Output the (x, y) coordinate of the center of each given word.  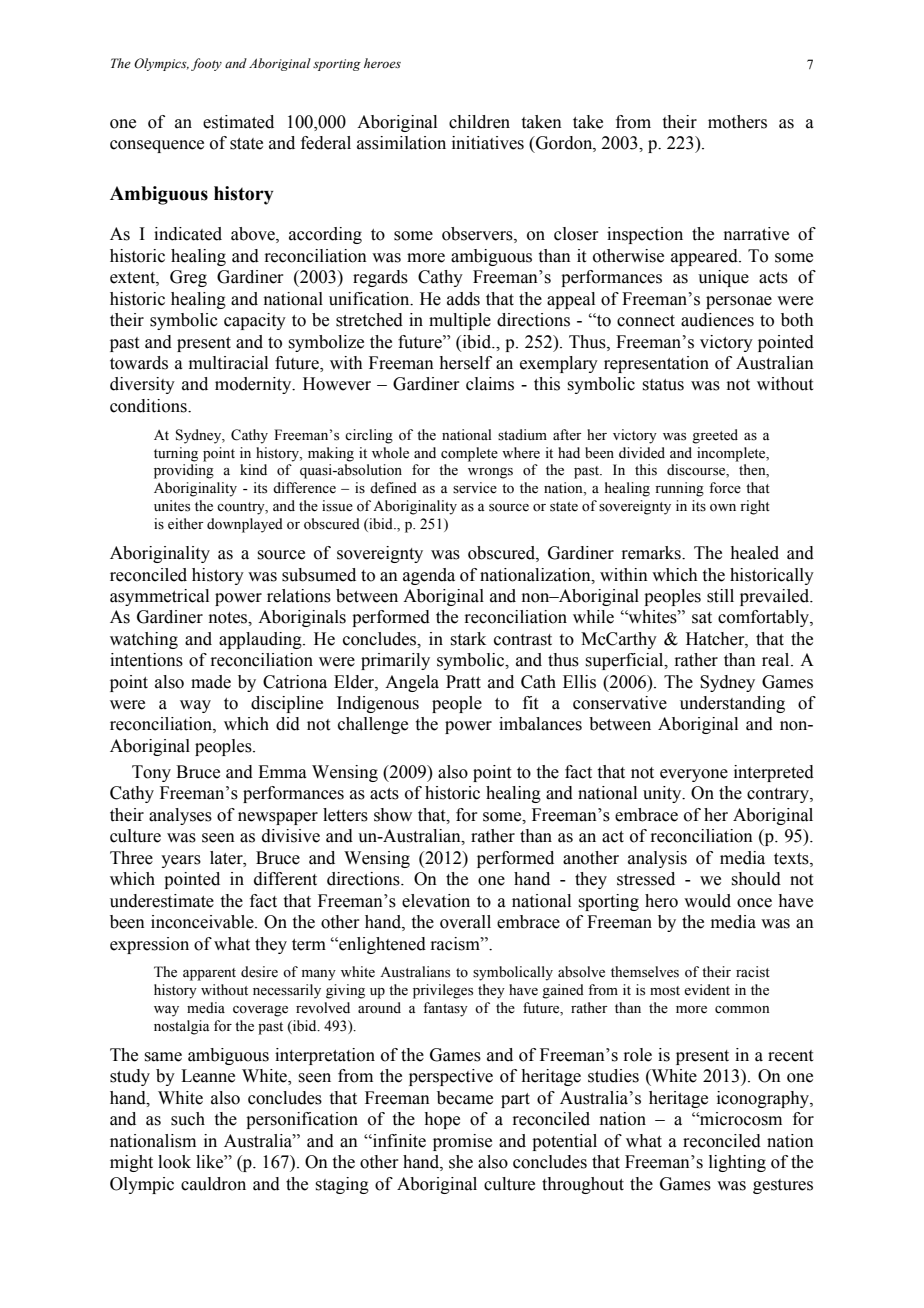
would (707, 901)
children (479, 122)
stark (468, 639)
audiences (717, 320)
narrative (756, 234)
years (181, 861)
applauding (261, 640)
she (461, 1162)
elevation (436, 901)
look (174, 1162)
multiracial (228, 363)
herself (465, 363)
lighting (737, 1163)
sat (702, 618)
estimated (238, 122)
